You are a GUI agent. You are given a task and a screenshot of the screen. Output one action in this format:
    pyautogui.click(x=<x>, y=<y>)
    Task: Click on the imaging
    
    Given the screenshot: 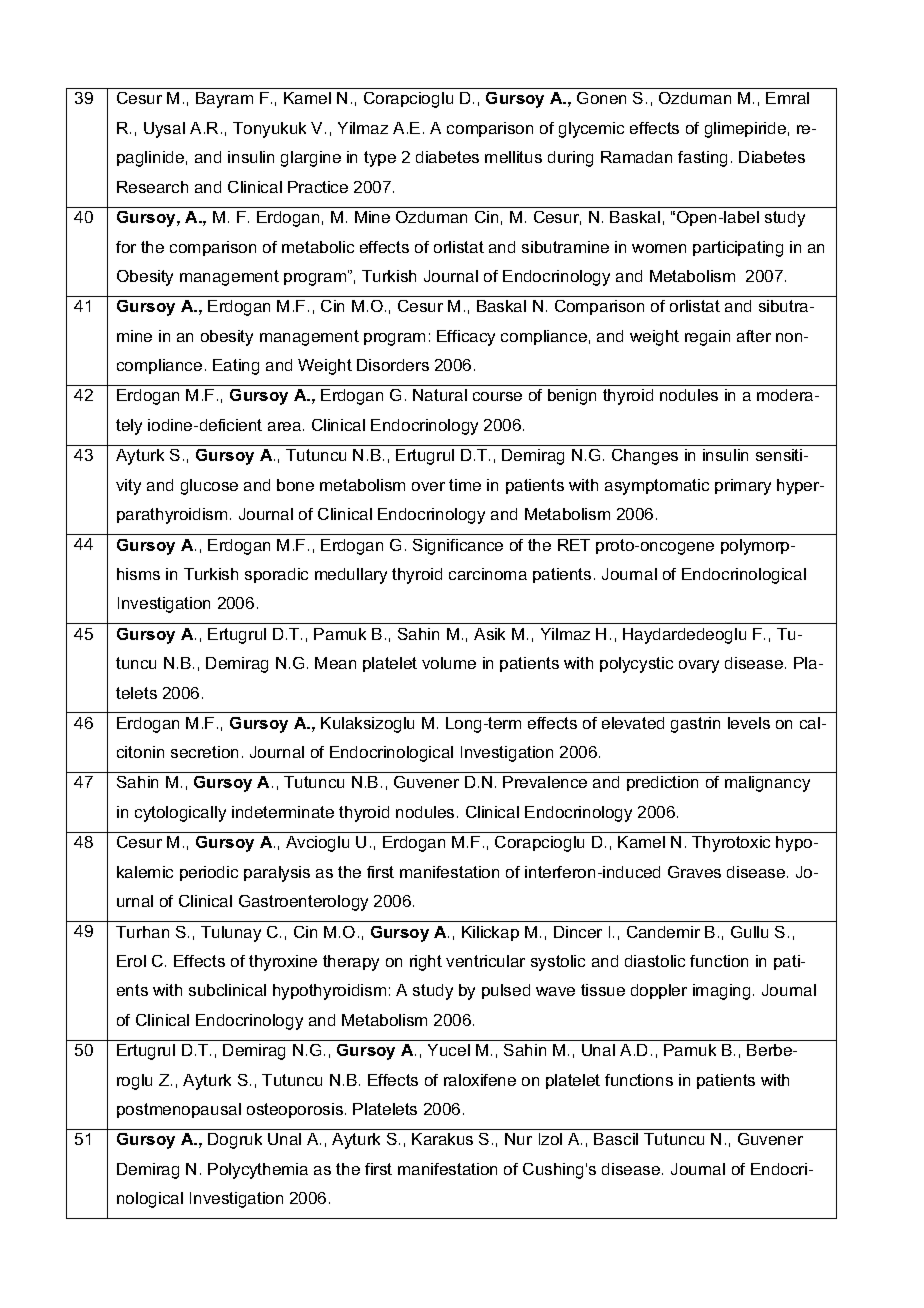 What is the action you would take?
    pyautogui.click(x=721, y=992)
